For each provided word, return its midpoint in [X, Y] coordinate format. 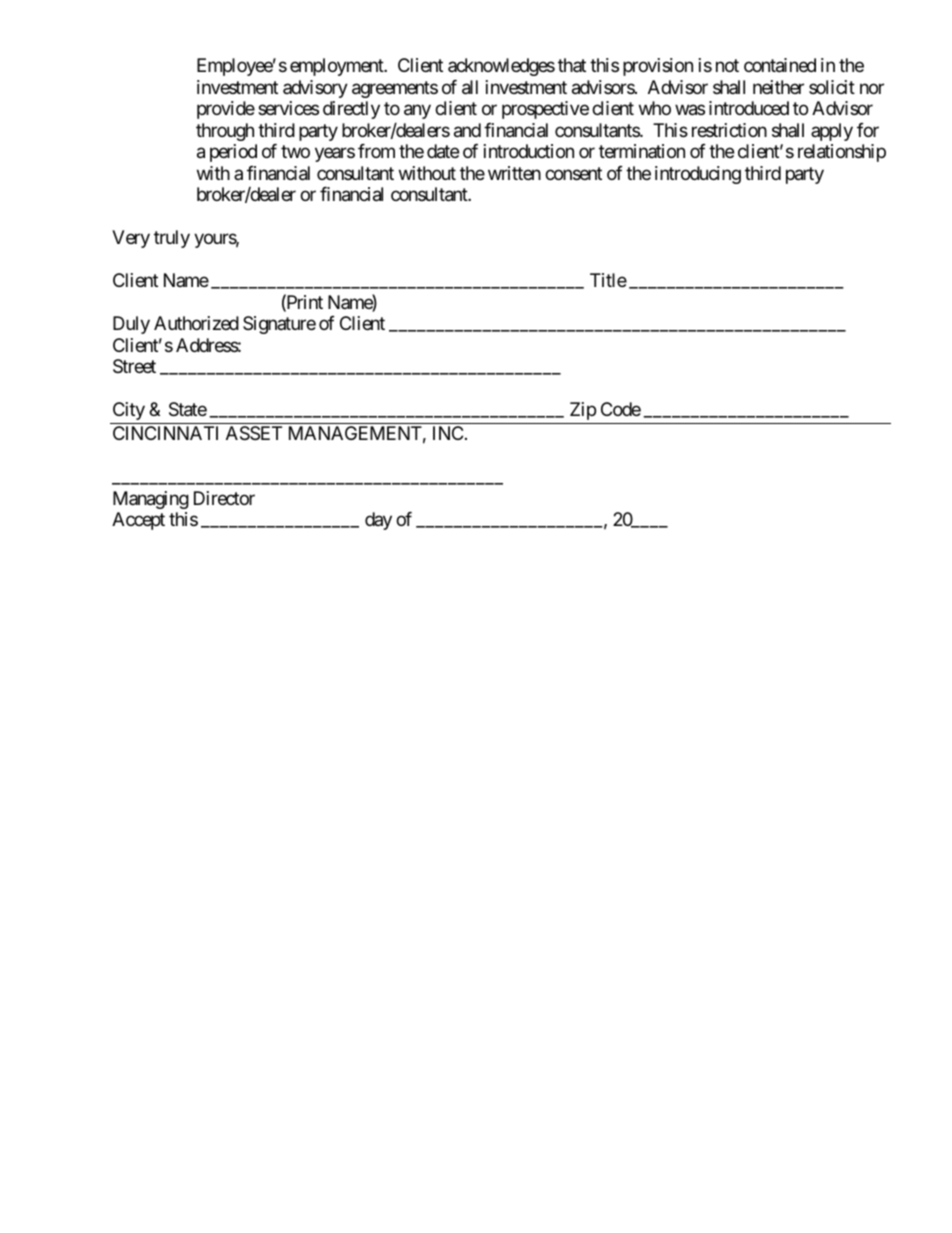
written [514, 173]
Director [224, 498]
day [378, 521]
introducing [698, 175]
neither [778, 87]
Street [134, 366]
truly [172, 239]
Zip [583, 411]
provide [226, 110]
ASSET [254, 433]
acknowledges [501, 67]
